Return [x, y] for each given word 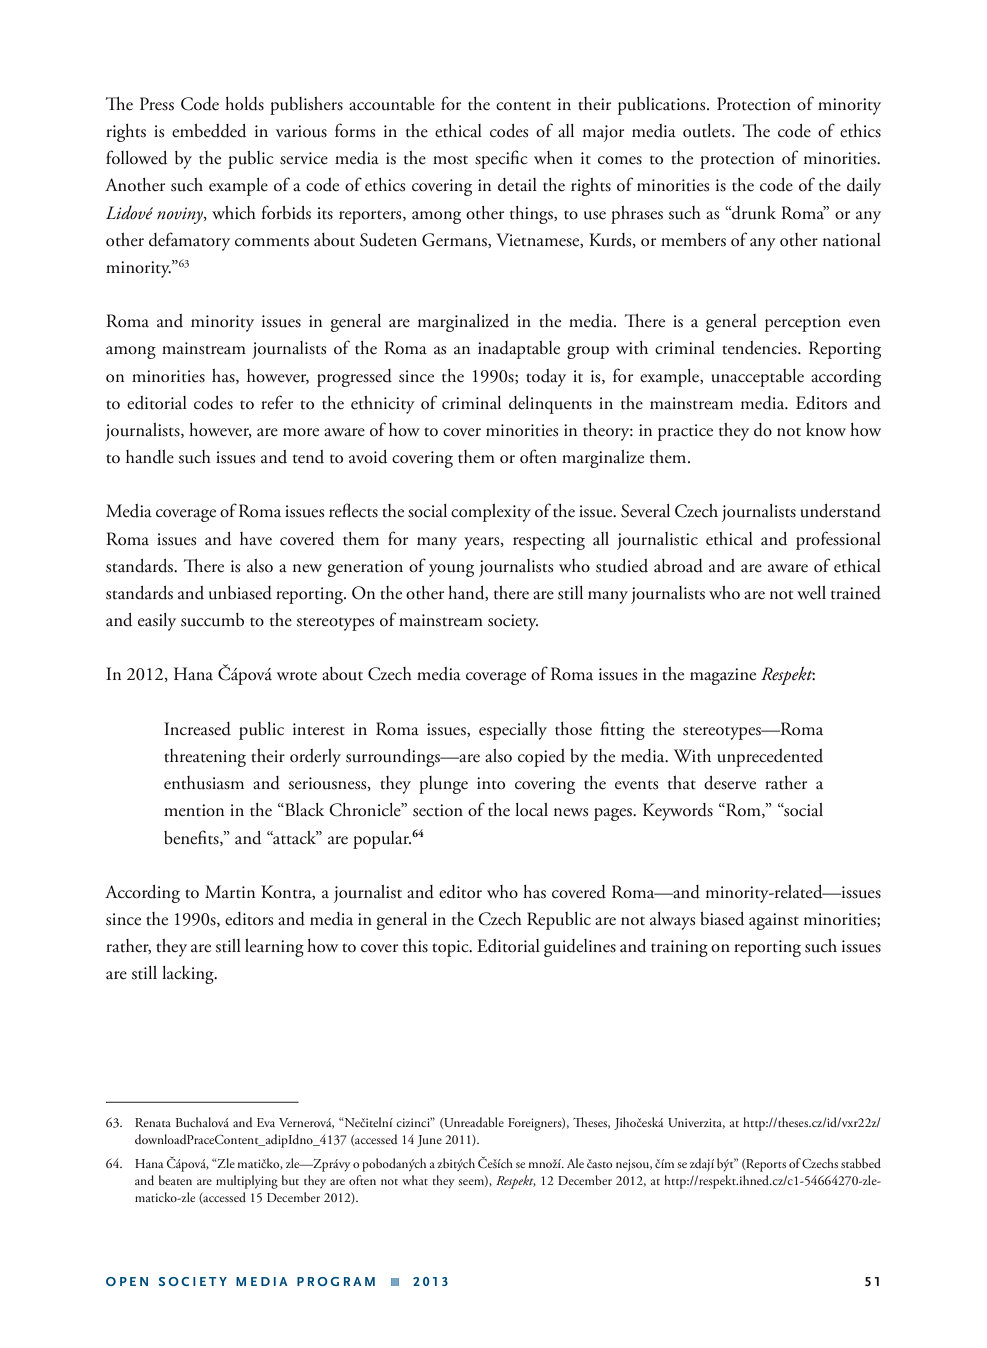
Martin [230, 892]
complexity [491, 513]
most [450, 160]
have [256, 539]
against [774, 921]
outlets [708, 131]
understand [840, 511]
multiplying [247, 1182]
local [531, 810]
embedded [209, 131]
